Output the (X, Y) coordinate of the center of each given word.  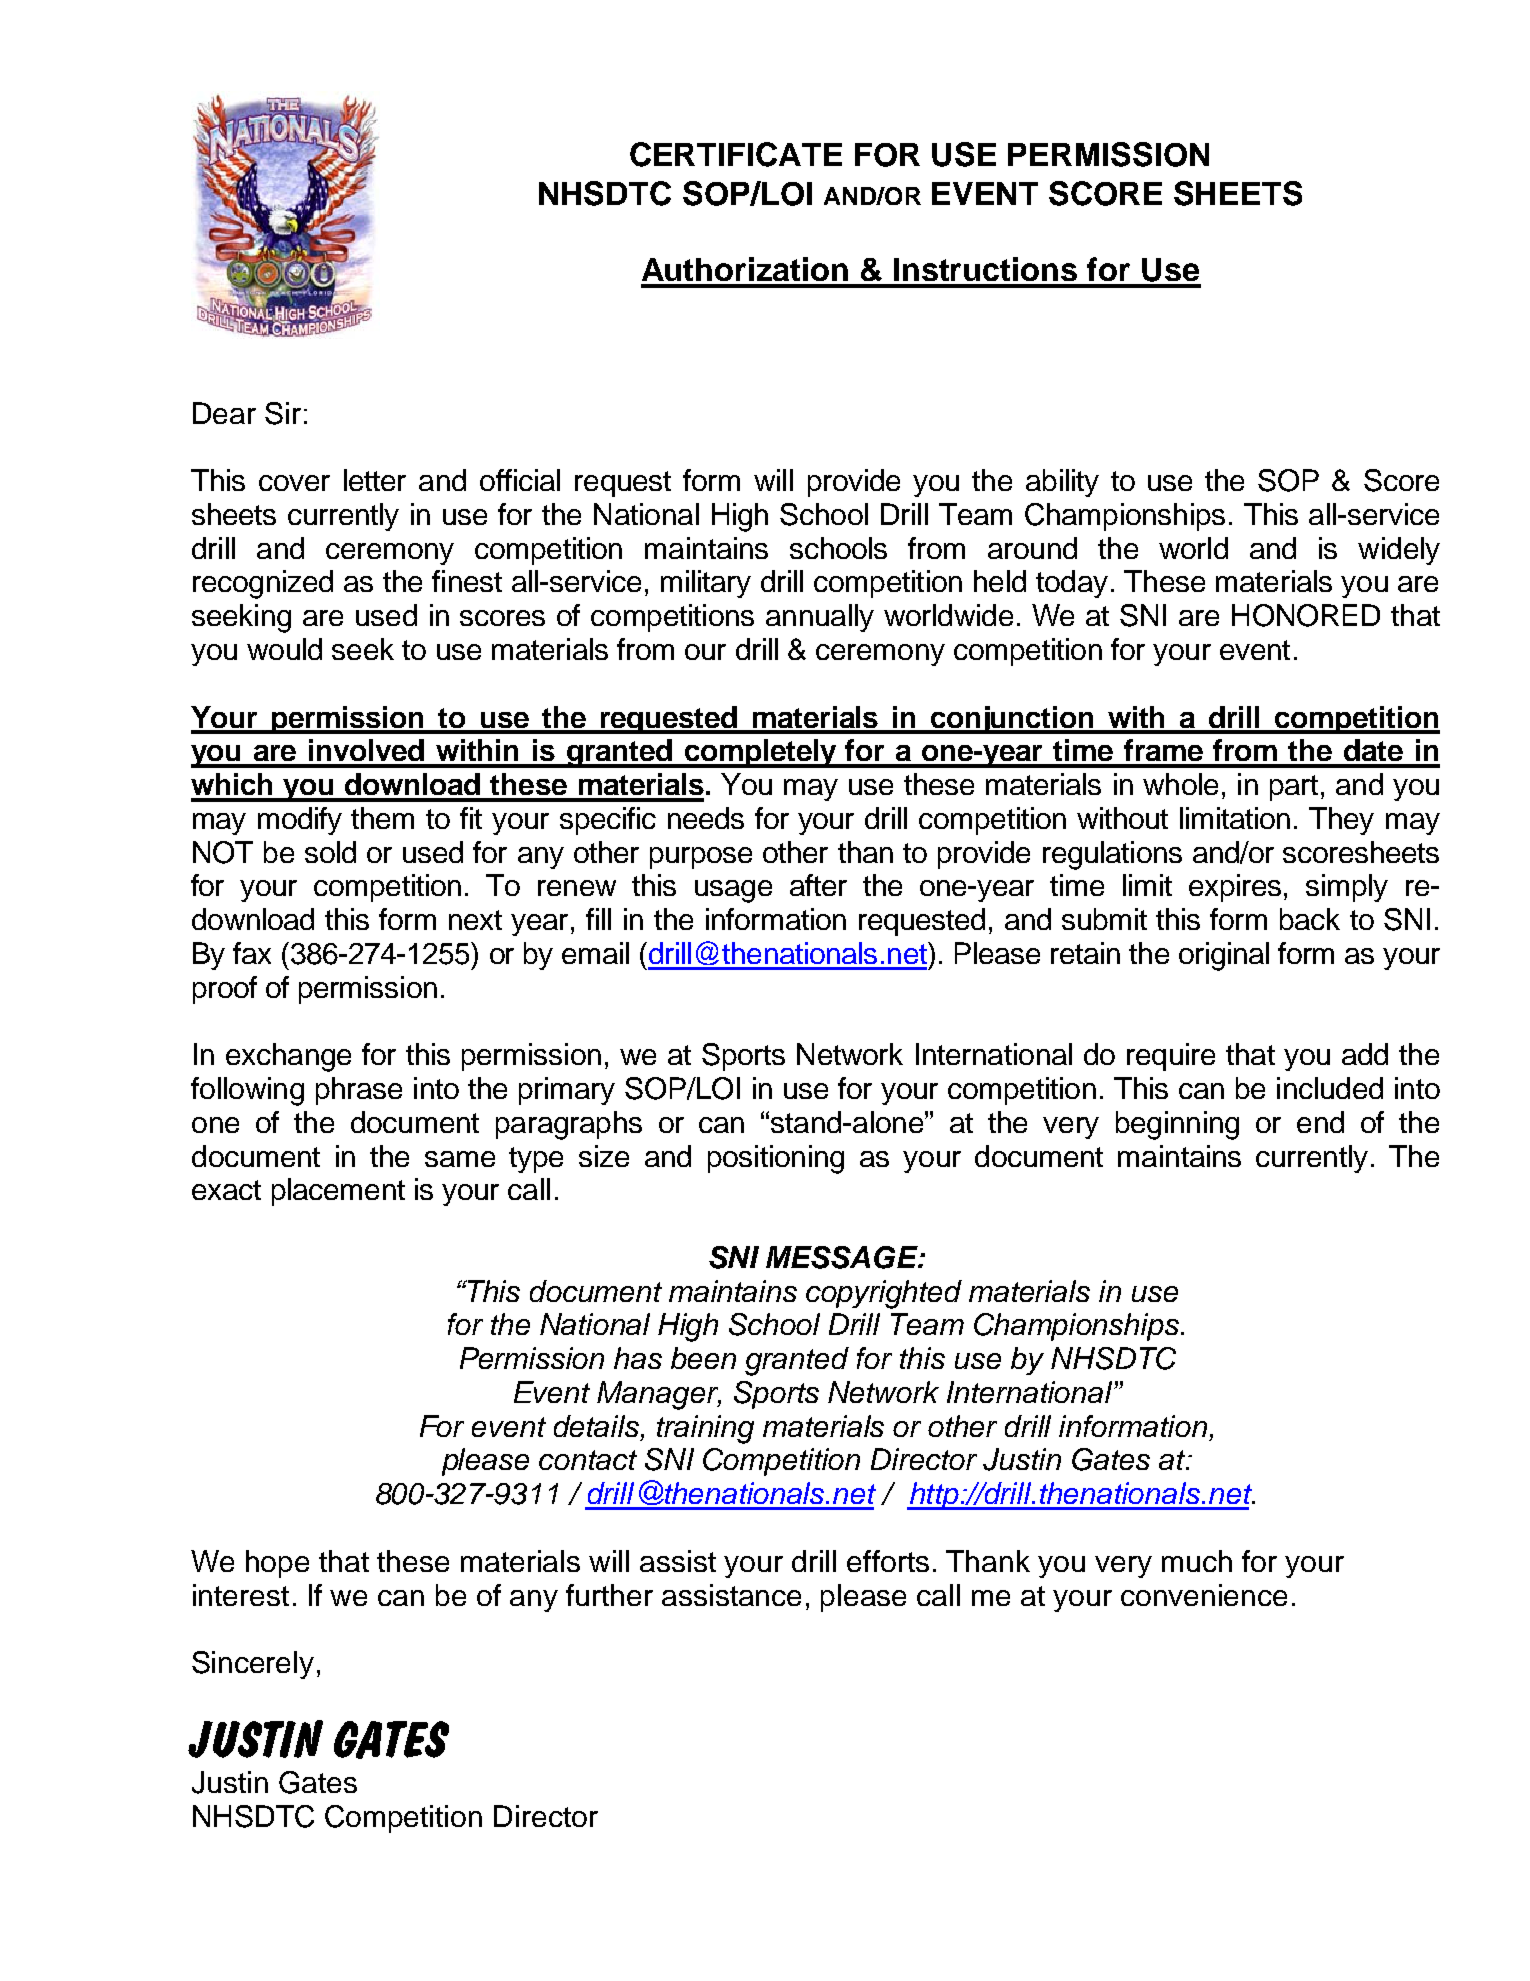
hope (277, 1564)
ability (1062, 483)
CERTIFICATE (736, 154)
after (818, 885)
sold (330, 852)
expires (1235, 888)
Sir (283, 413)
